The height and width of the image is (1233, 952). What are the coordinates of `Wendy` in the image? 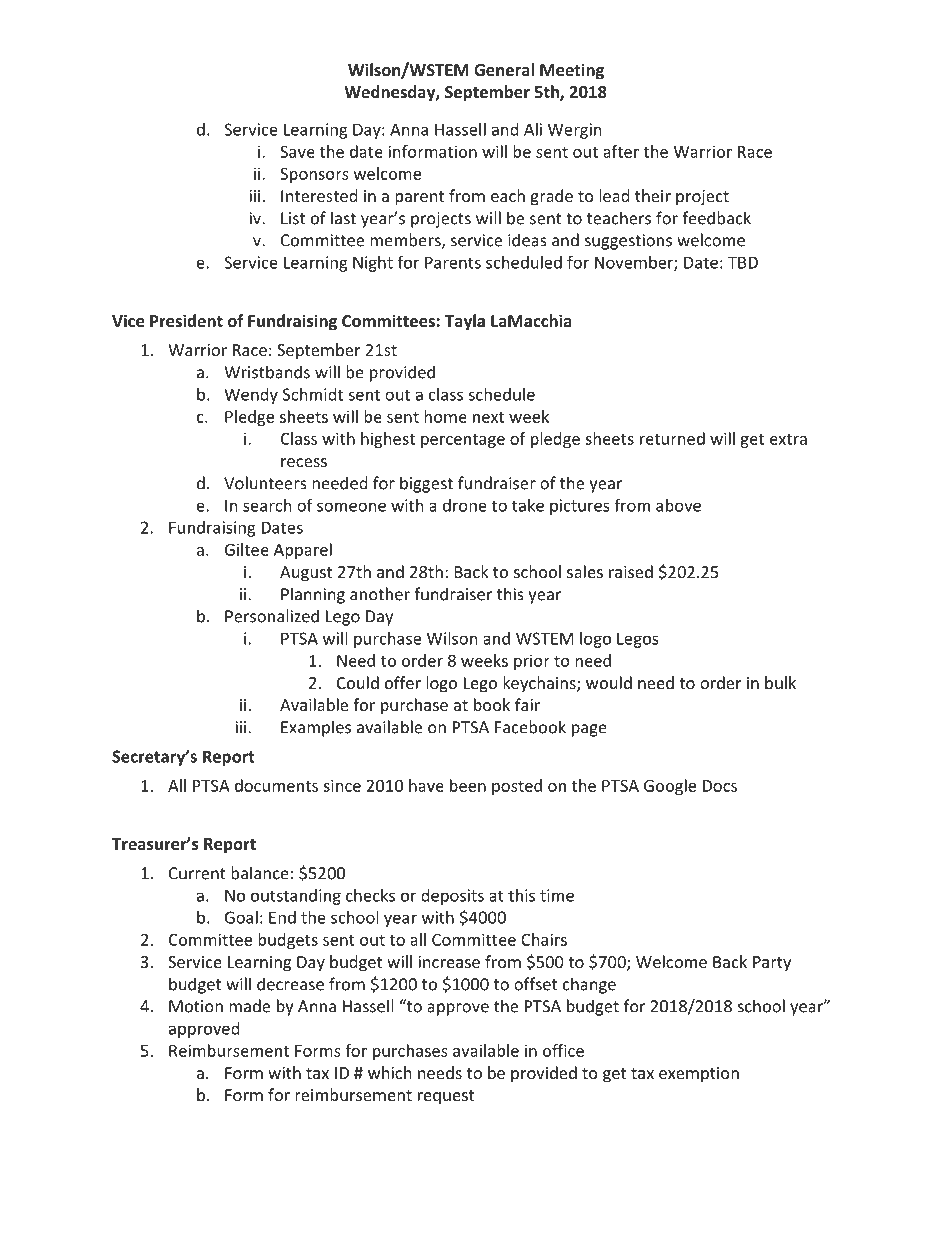 It's located at (251, 396).
